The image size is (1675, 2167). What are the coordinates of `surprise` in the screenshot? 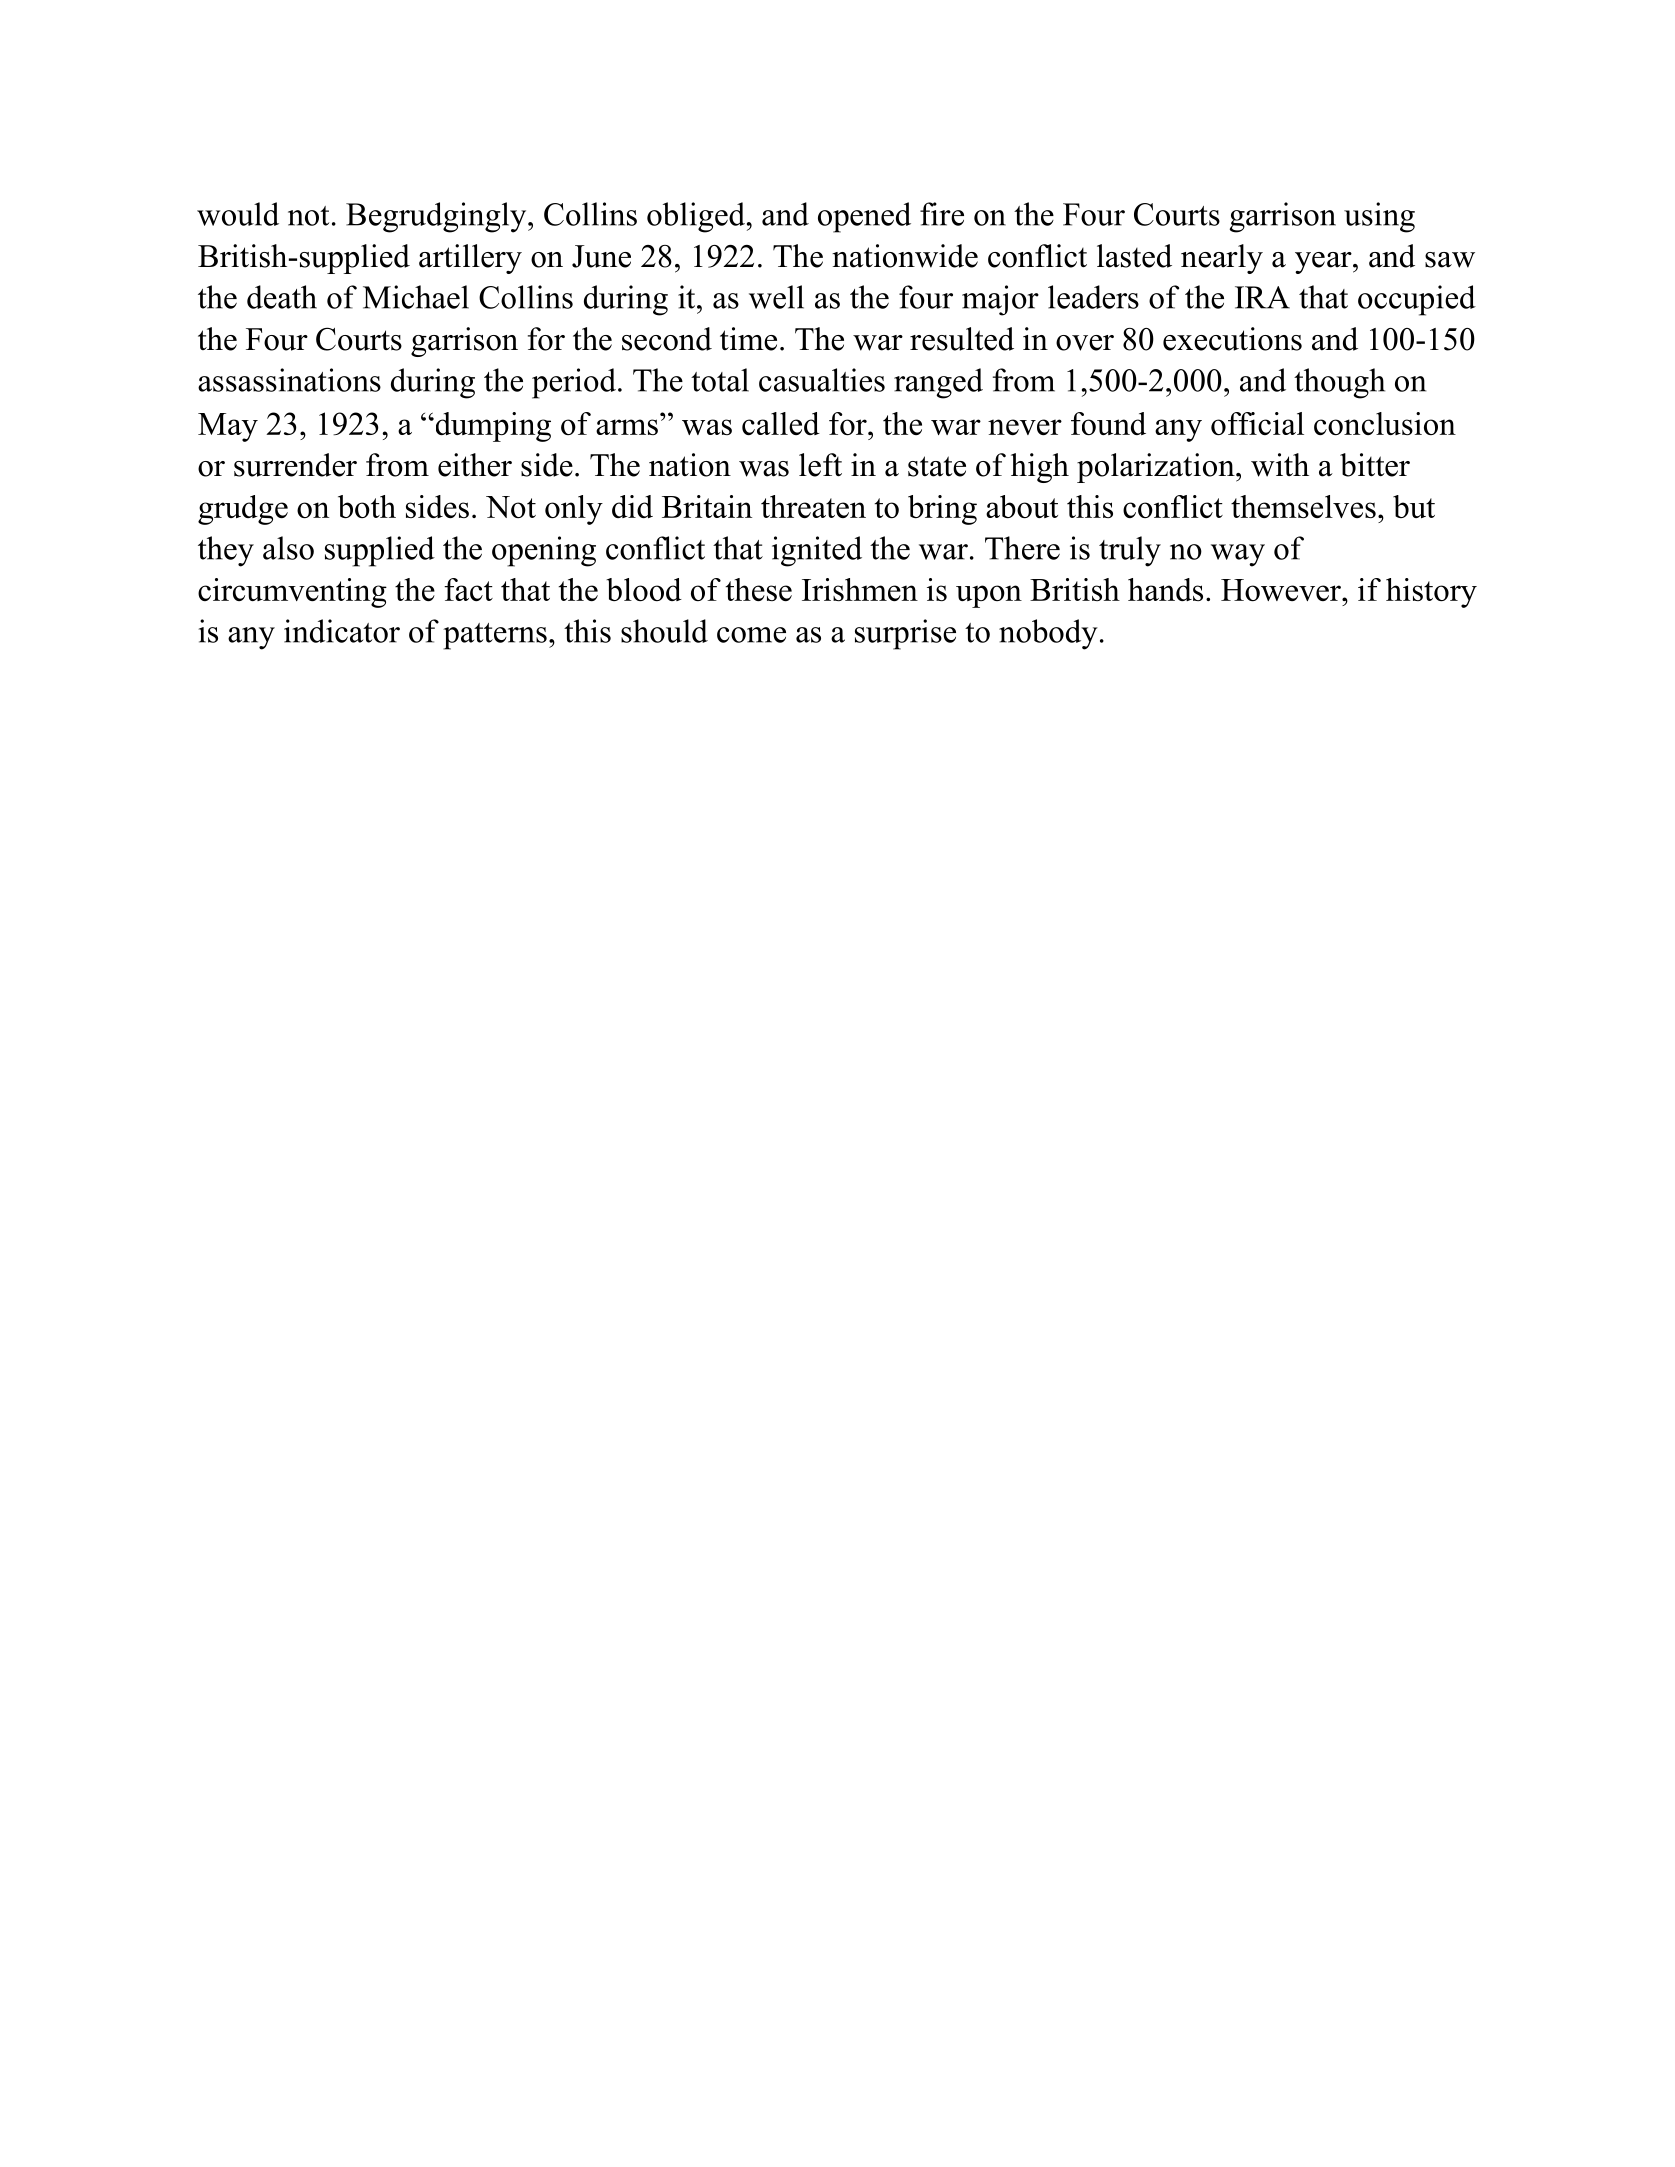 It's located at (905, 634).
